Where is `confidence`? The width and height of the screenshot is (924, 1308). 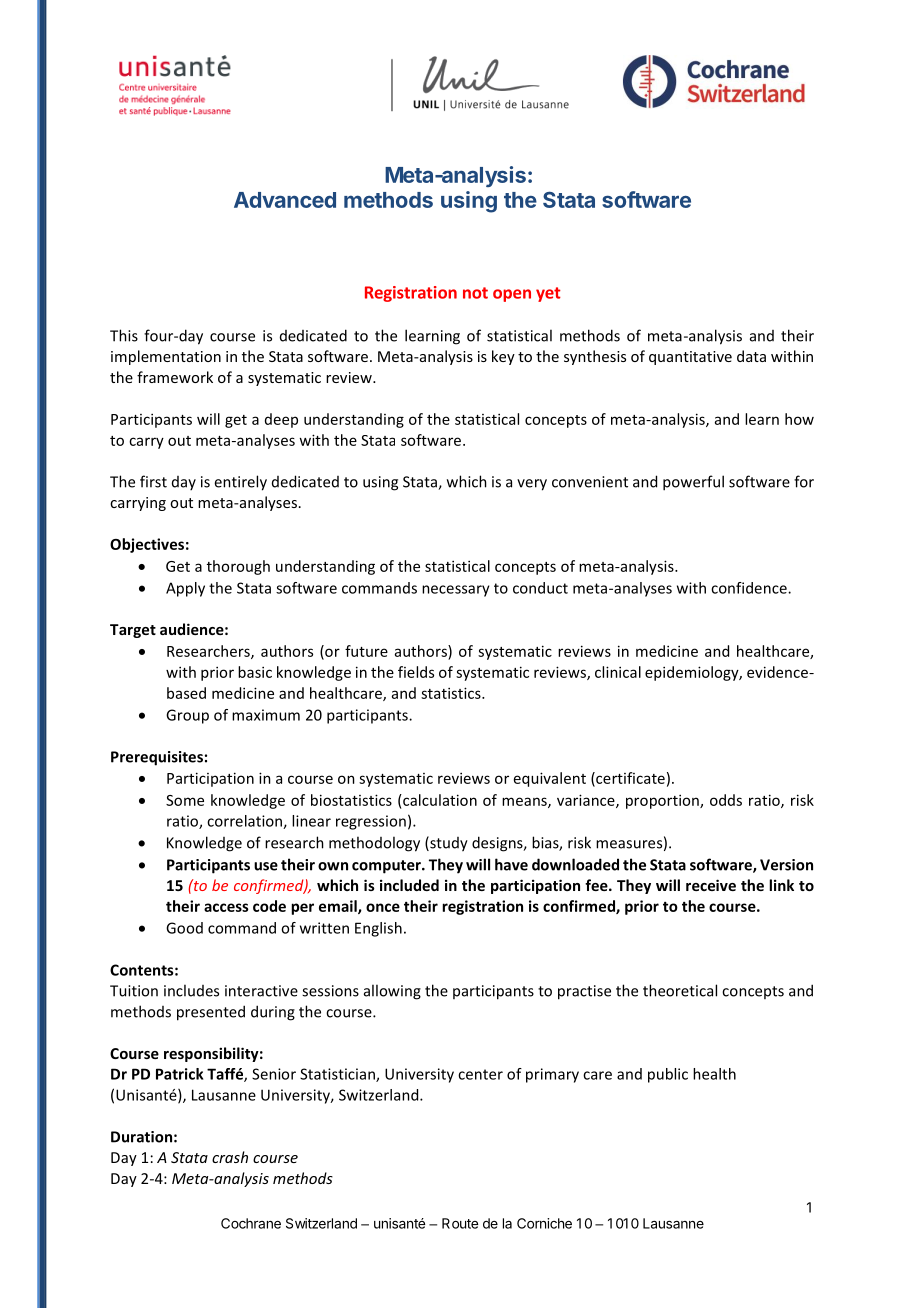
confidence is located at coordinates (750, 588).
